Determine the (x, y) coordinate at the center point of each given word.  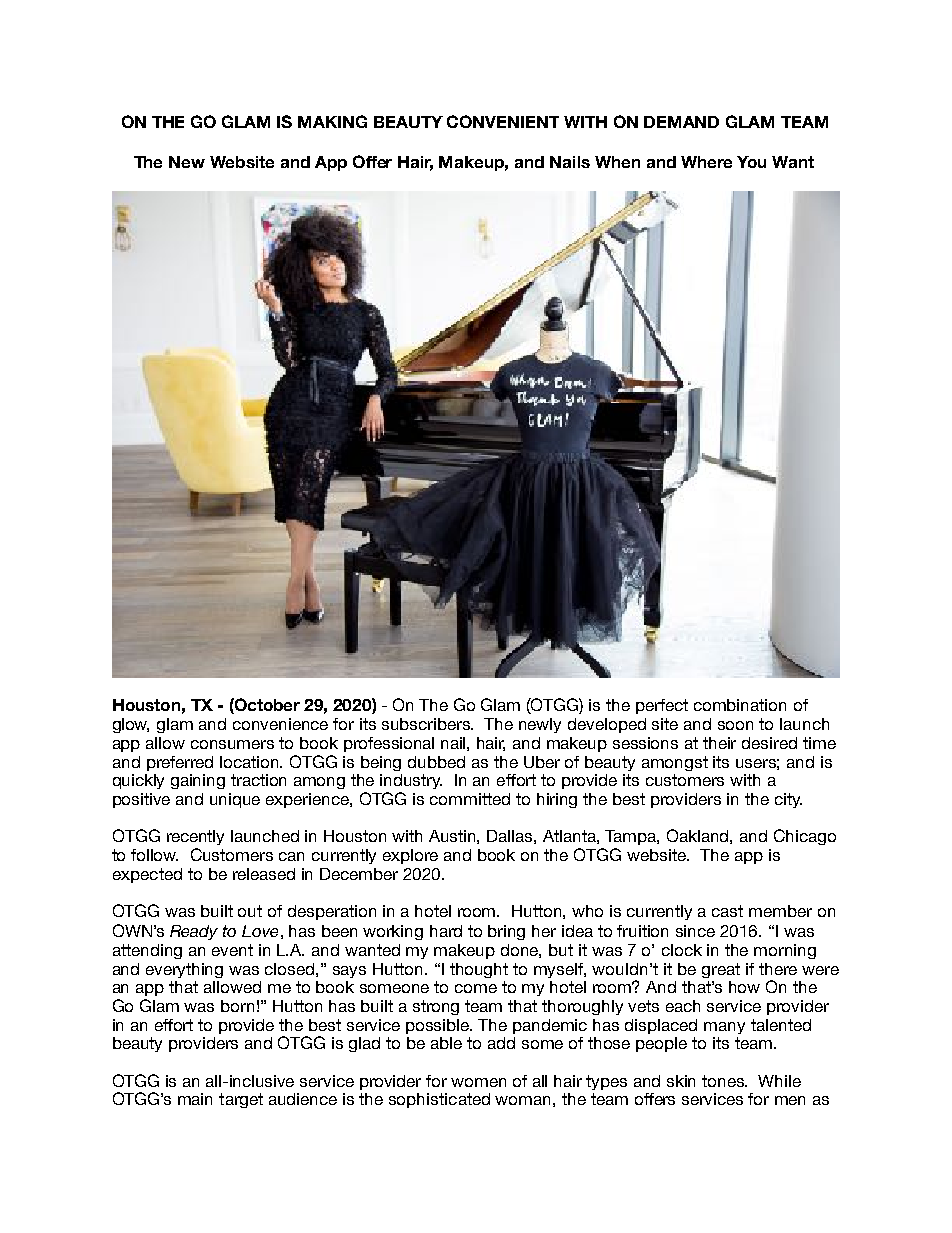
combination (740, 705)
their (719, 743)
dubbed (436, 762)
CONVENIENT (503, 121)
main (195, 1099)
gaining (198, 781)
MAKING (332, 121)
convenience (280, 724)
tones (724, 1081)
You (751, 162)
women (478, 1082)
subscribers (427, 724)
